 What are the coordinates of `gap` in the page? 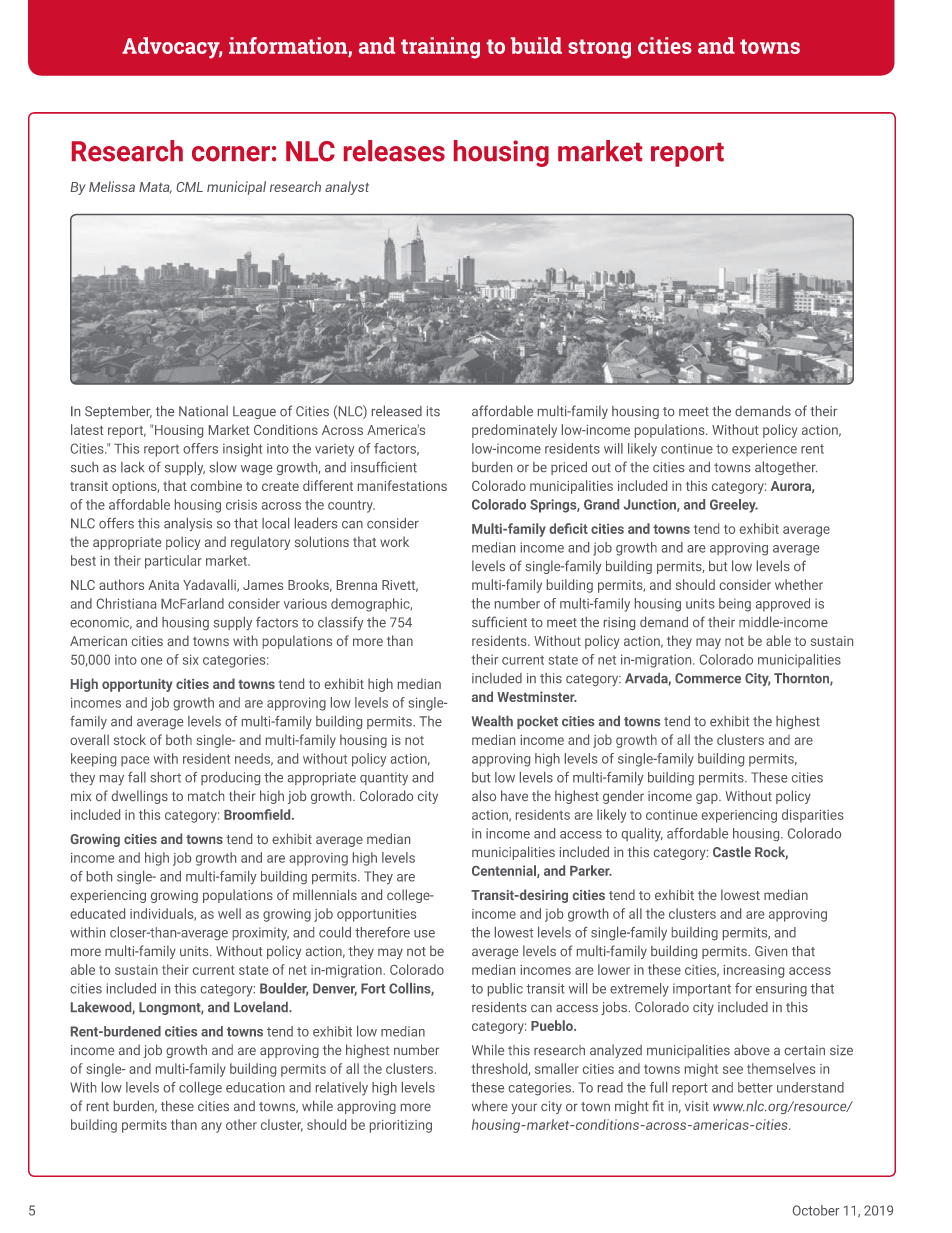 It's located at (708, 798).
